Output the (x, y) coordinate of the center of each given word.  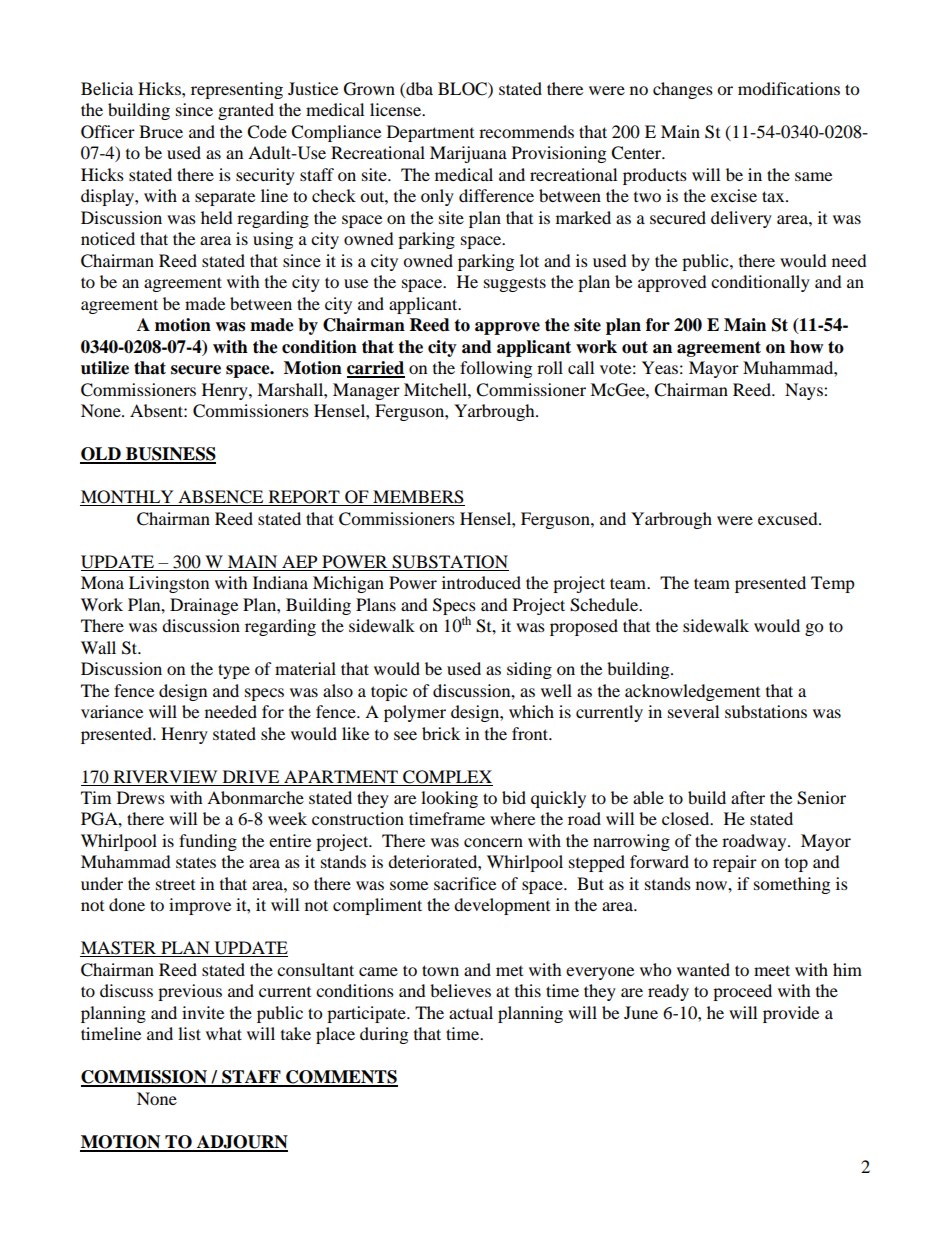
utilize (105, 368)
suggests (515, 284)
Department (430, 133)
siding (529, 670)
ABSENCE (221, 498)
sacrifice (465, 883)
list (189, 1033)
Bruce (161, 131)
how (806, 347)
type (234, 671)
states (196, 862)
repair (735, 863)
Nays (805, 391)
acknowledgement (692, 692)
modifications (789, 88)
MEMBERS (418, 498)
